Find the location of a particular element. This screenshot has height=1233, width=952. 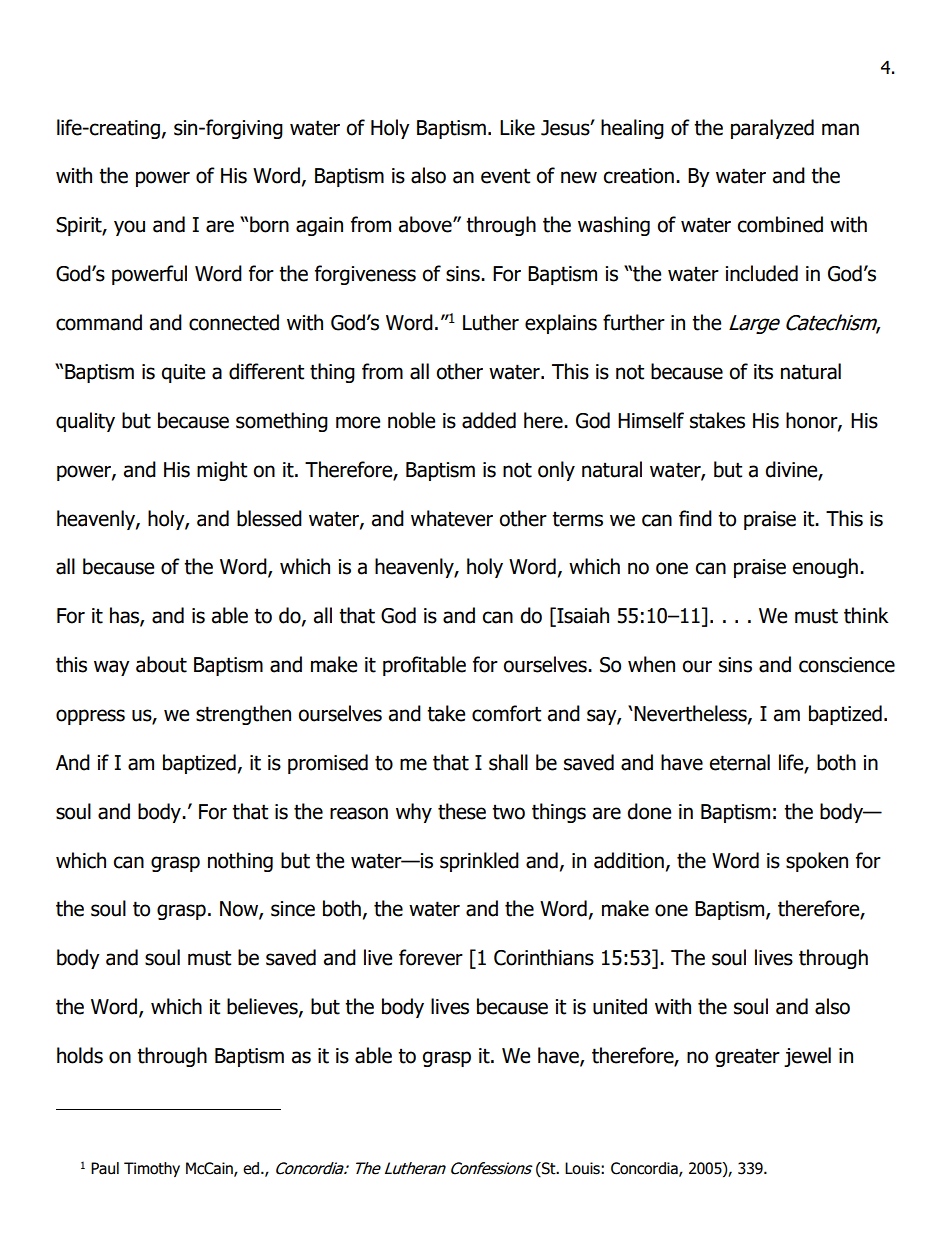

eternal is located at coordinates (739, 762).
